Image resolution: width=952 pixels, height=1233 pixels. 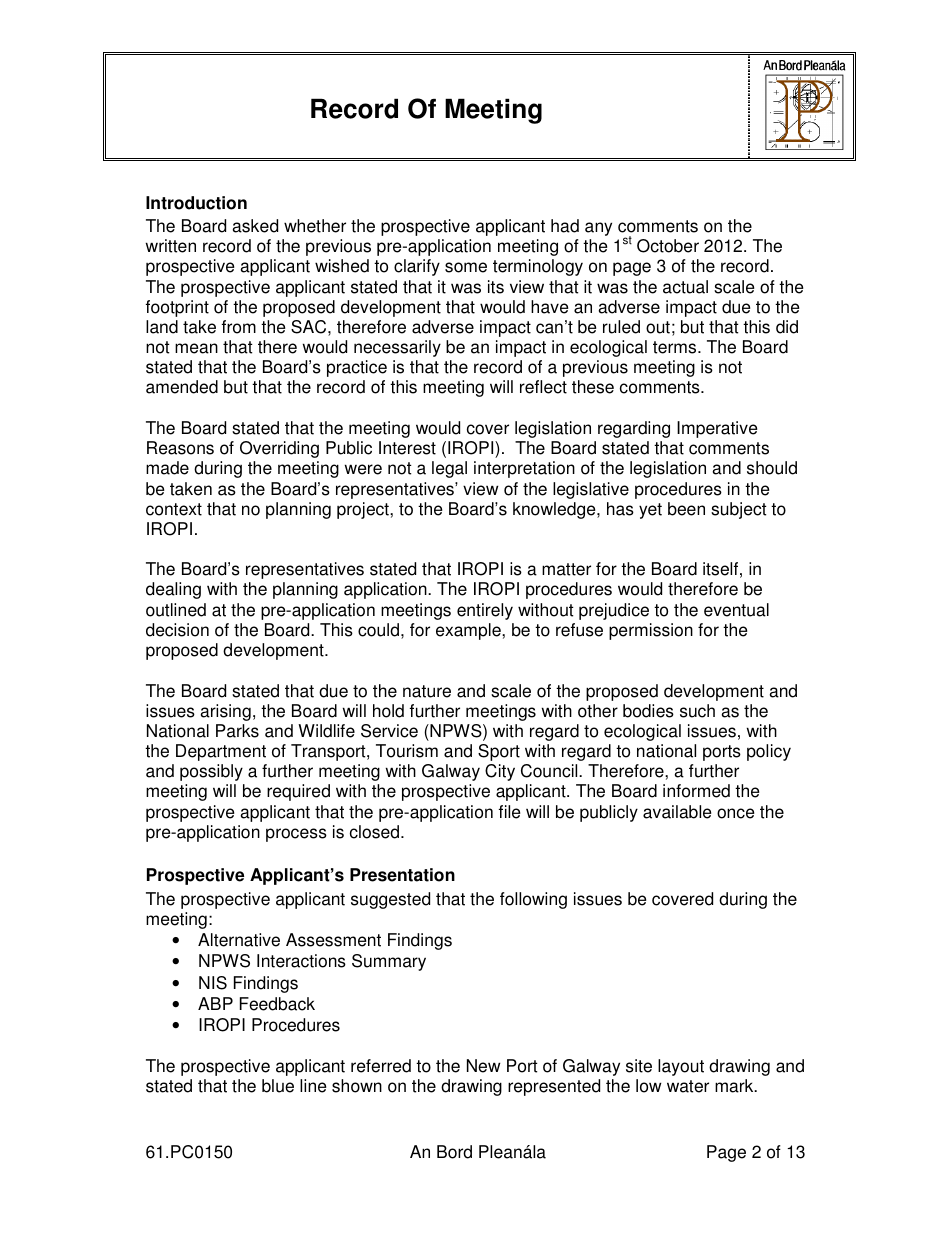 What do you see at coordinates (427, 691) in the document?
I see `nature` at bounding box center [427, 691].
